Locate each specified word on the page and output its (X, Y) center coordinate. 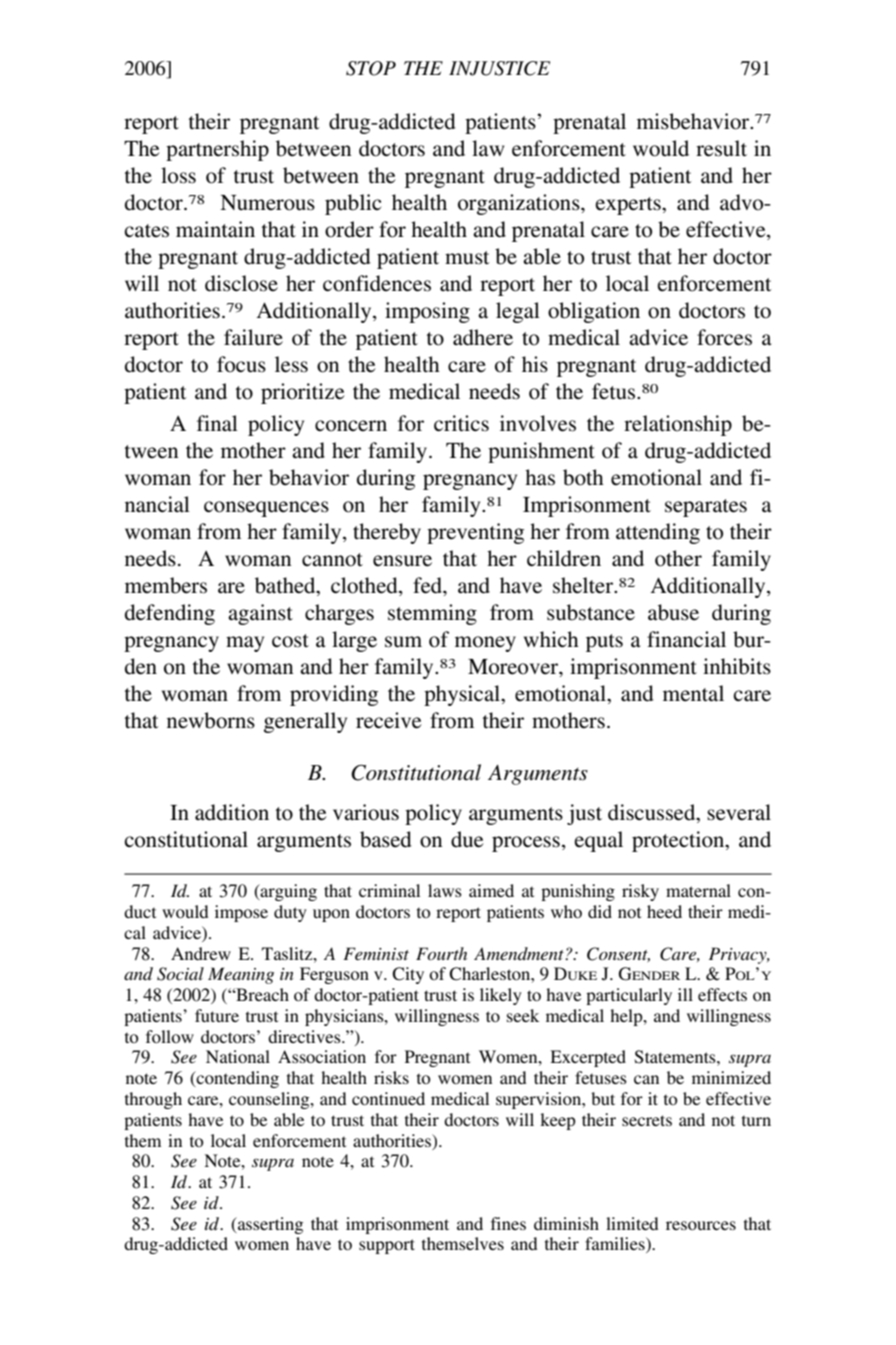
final (217, 423)
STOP (371, 68)
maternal (698, 890)
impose (241, 913)
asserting (269, 1225)
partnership (217, 150)
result (721, 148)
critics (461, 423)
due (467, 839)
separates (706, 508)
